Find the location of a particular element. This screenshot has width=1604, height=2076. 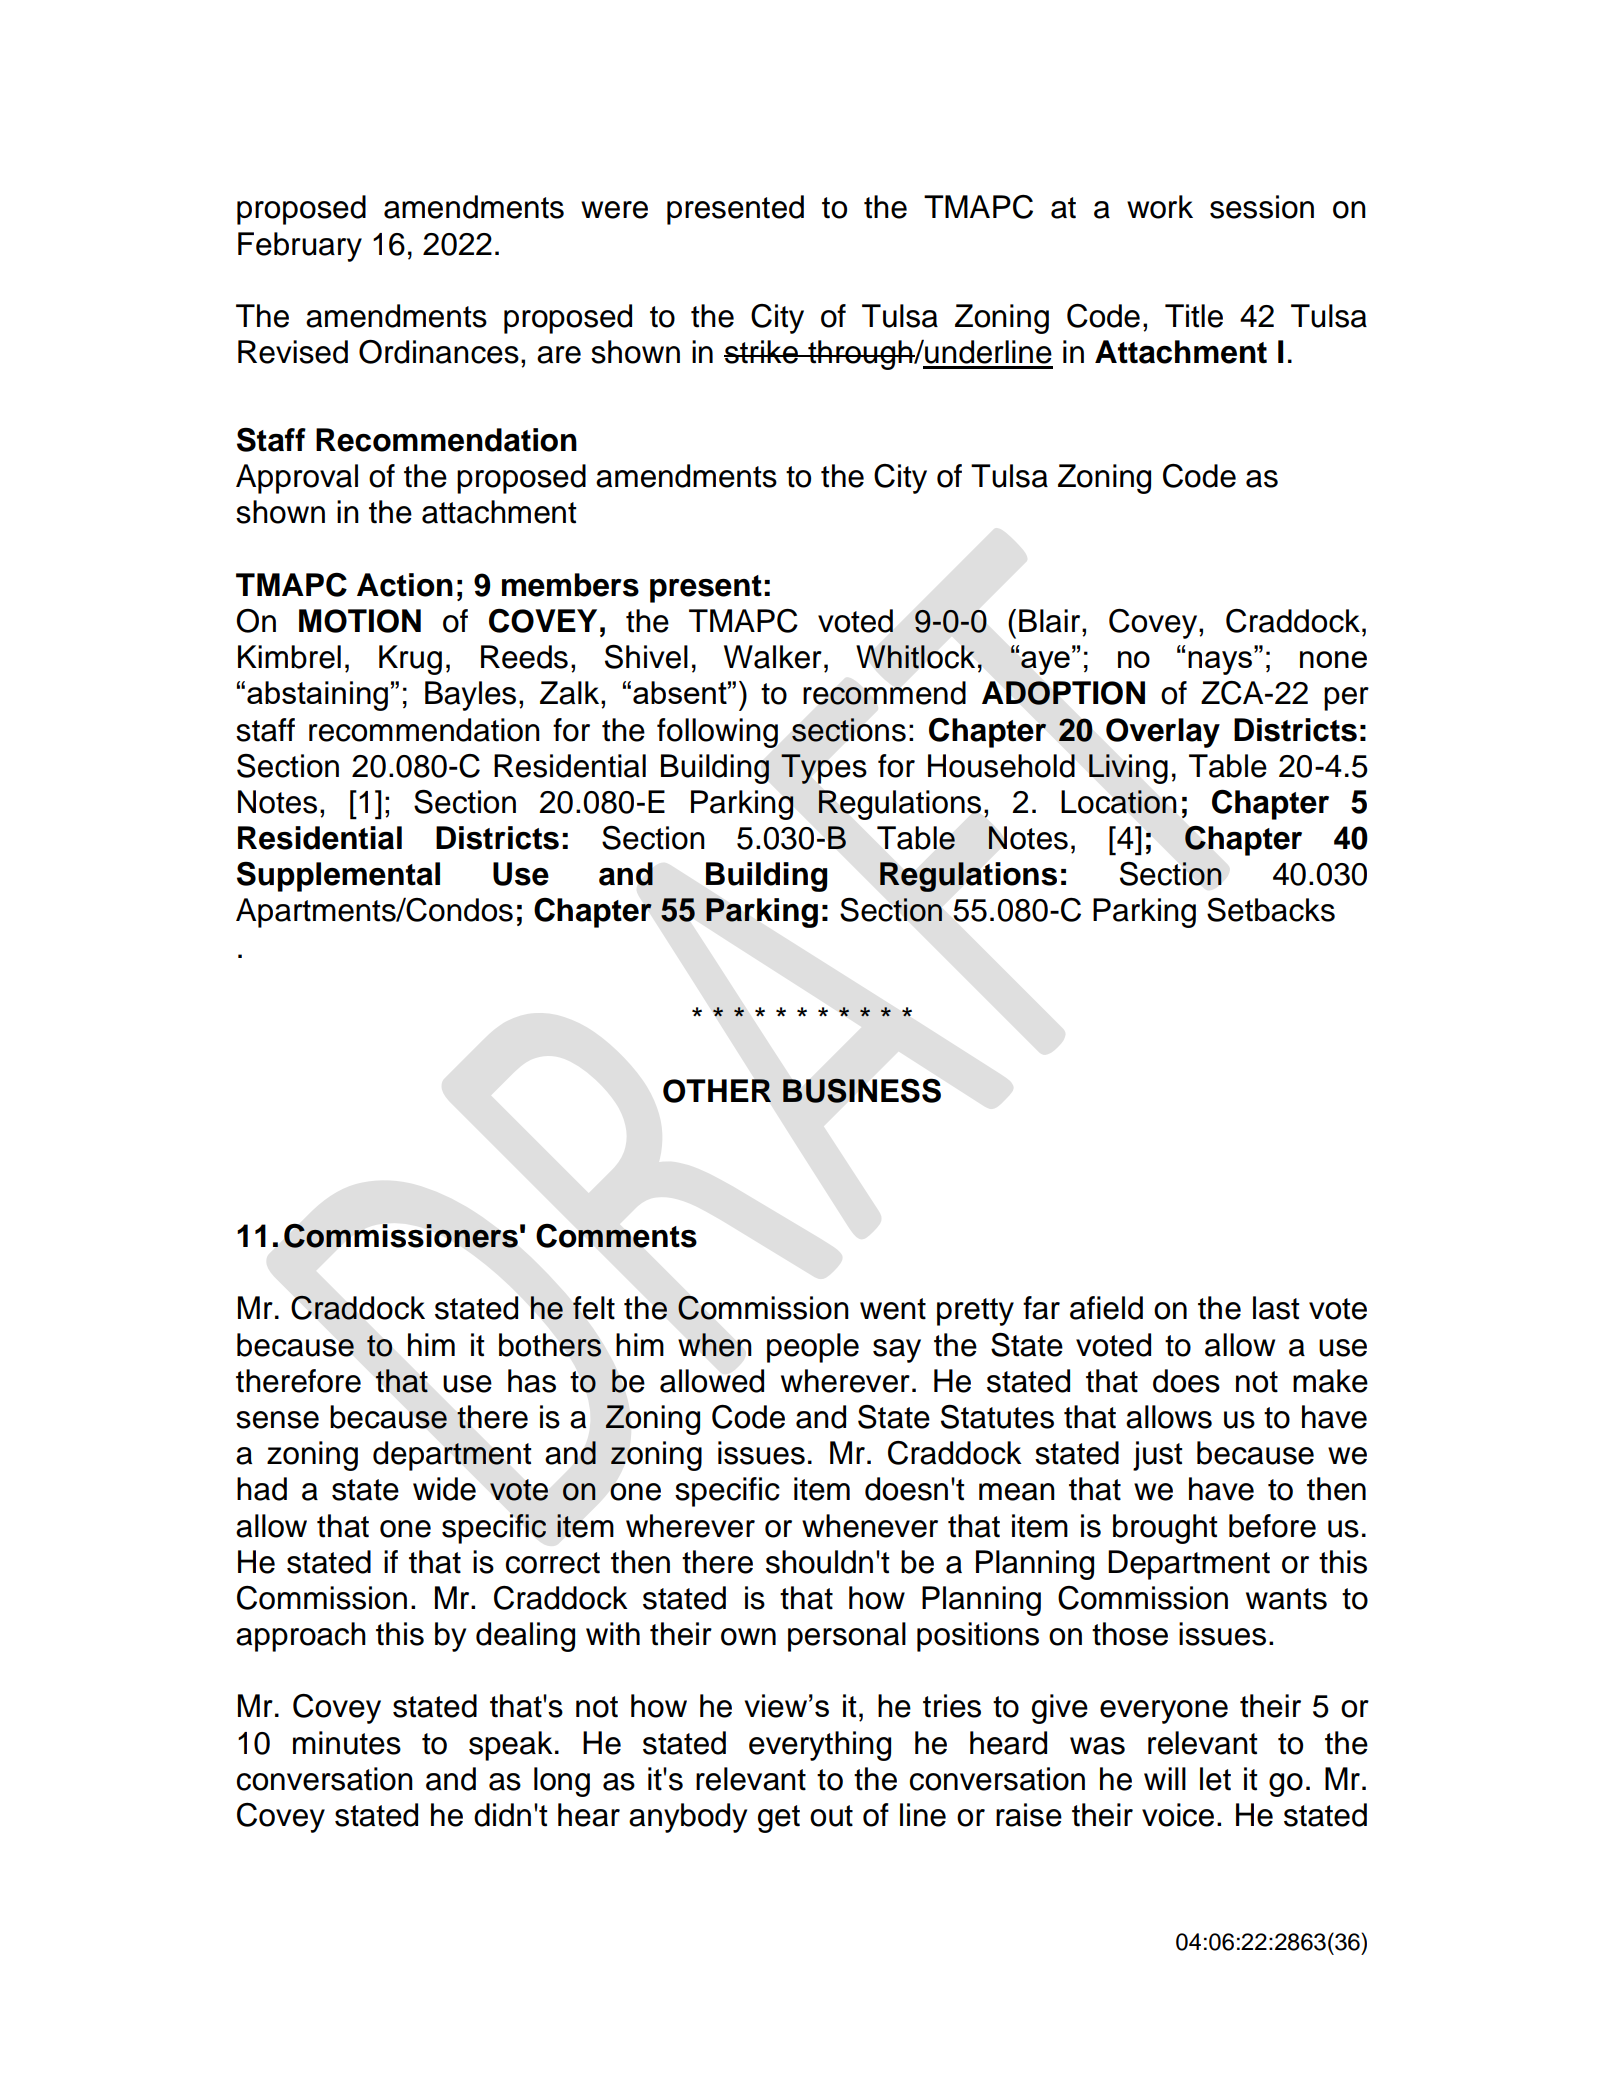

BUSINESS is located at coordinates (862, 1090).
